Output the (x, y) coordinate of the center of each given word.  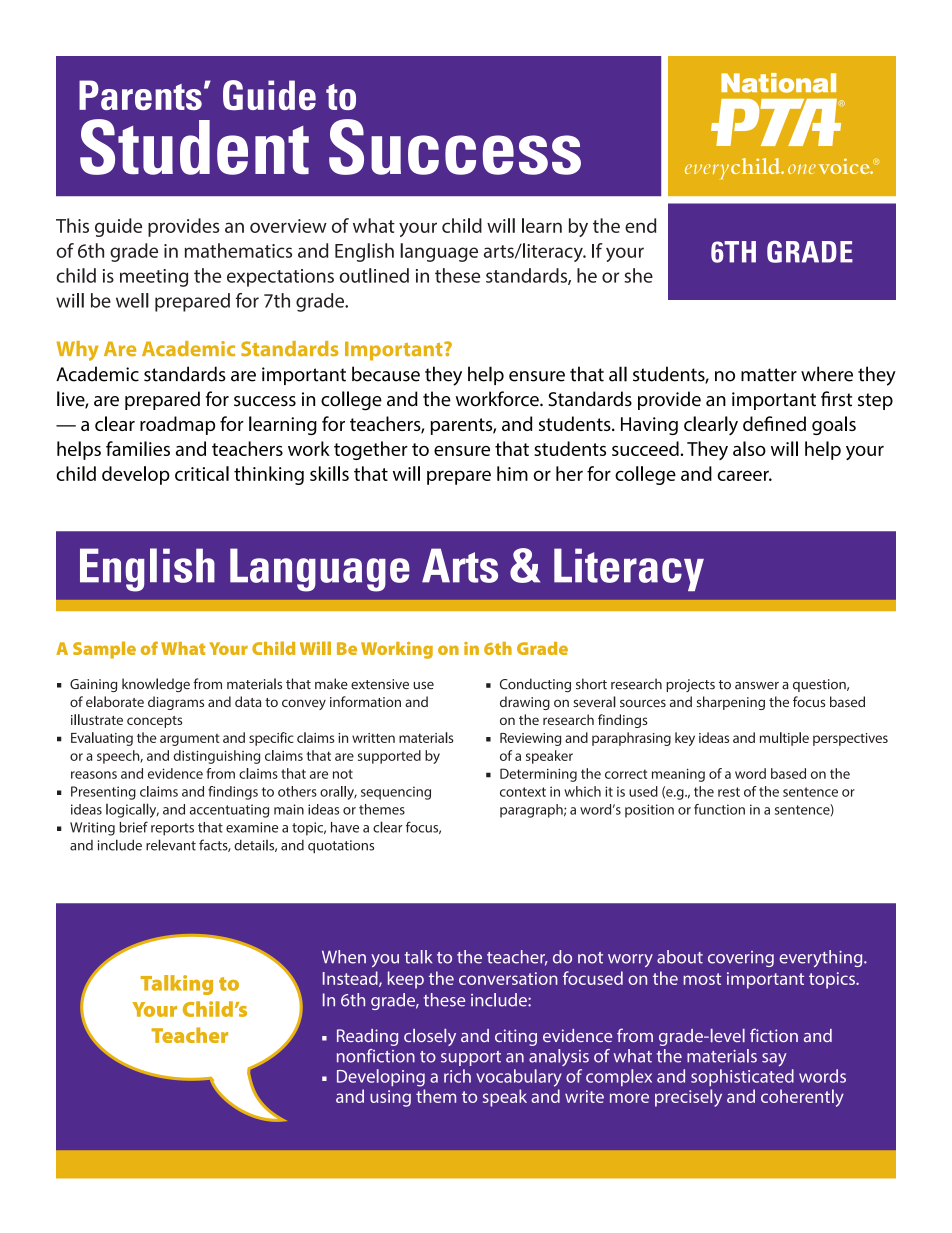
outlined (374, 275)
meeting (154, 278)
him (512, 473)
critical (202, 473)
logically (132, 810)
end (640, 225)
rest (729, 792)
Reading (367, 1037)
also (749, 448)
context (523, 792)
